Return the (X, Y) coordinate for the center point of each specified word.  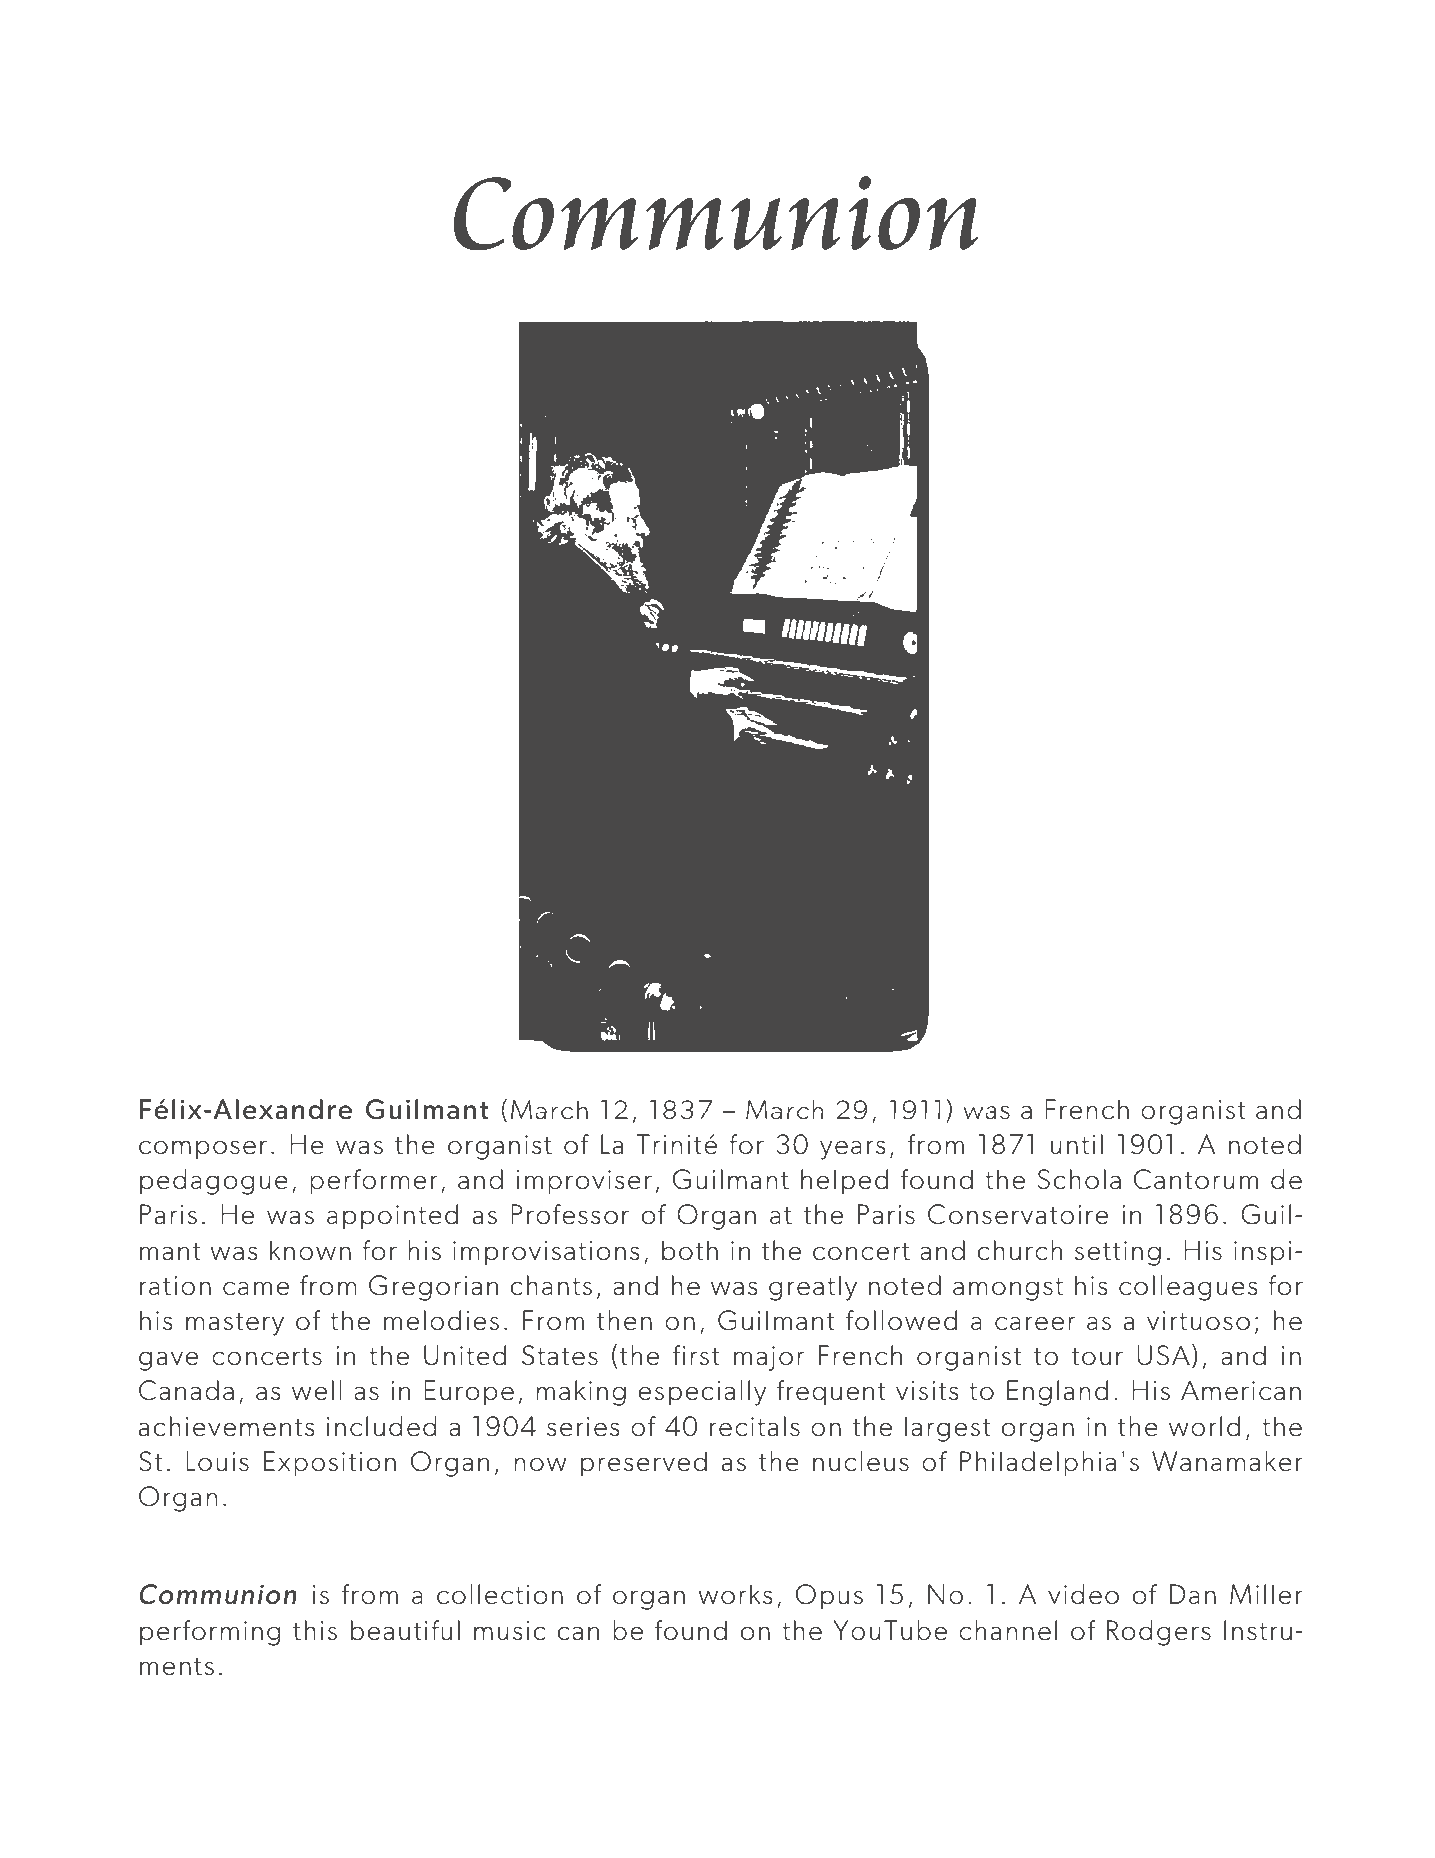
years (853, 1150)
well (317, 1390)
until (1077, 1144)
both (690, 1250)
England (1057, 1393)
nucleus (861, 1461)
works (736, 1594)
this (315, 1630)
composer (203, 1150)
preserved (644, 1464)
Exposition (330, 1464)
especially (702, 1393)
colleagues (1188, 1288)
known (310, 1250)
